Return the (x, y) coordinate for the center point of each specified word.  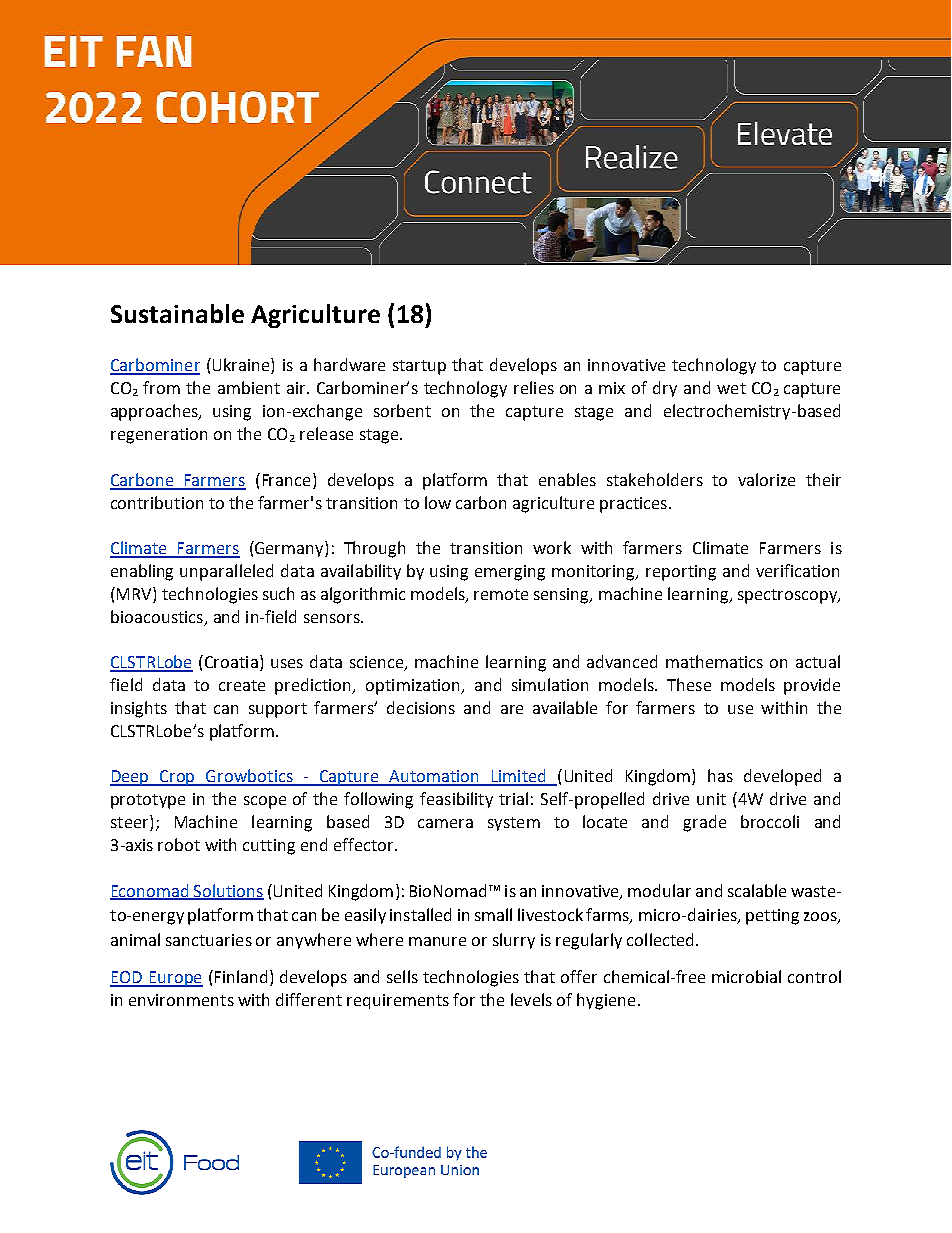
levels (531, 999)
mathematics (714, 661)
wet (731, 388)
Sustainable (177, 313)
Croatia (230, 661)
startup (419, 367)
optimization (414, 687)
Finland (239, 976)
